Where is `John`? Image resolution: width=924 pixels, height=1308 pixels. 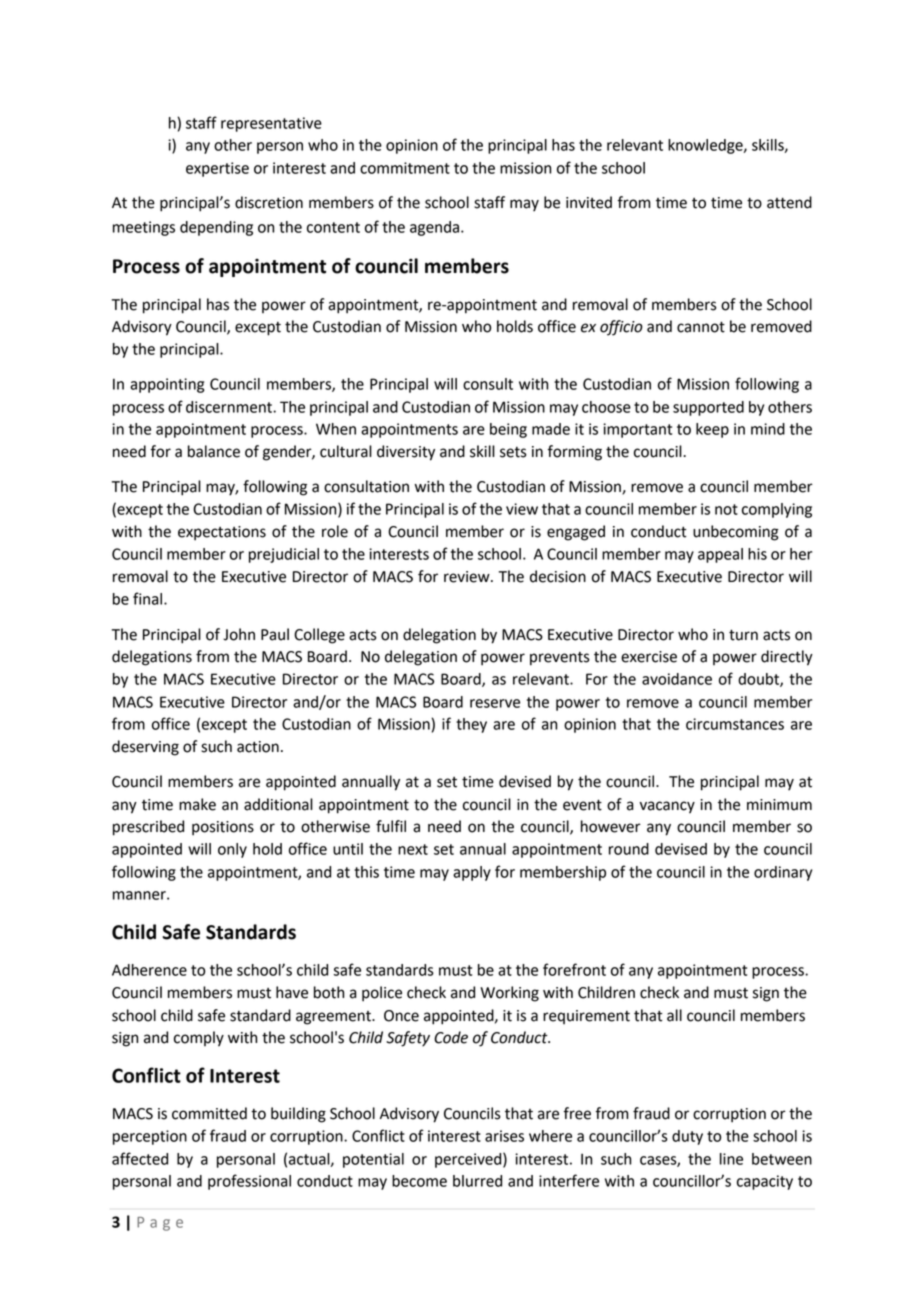
John is located at coordinates (239, 634).
